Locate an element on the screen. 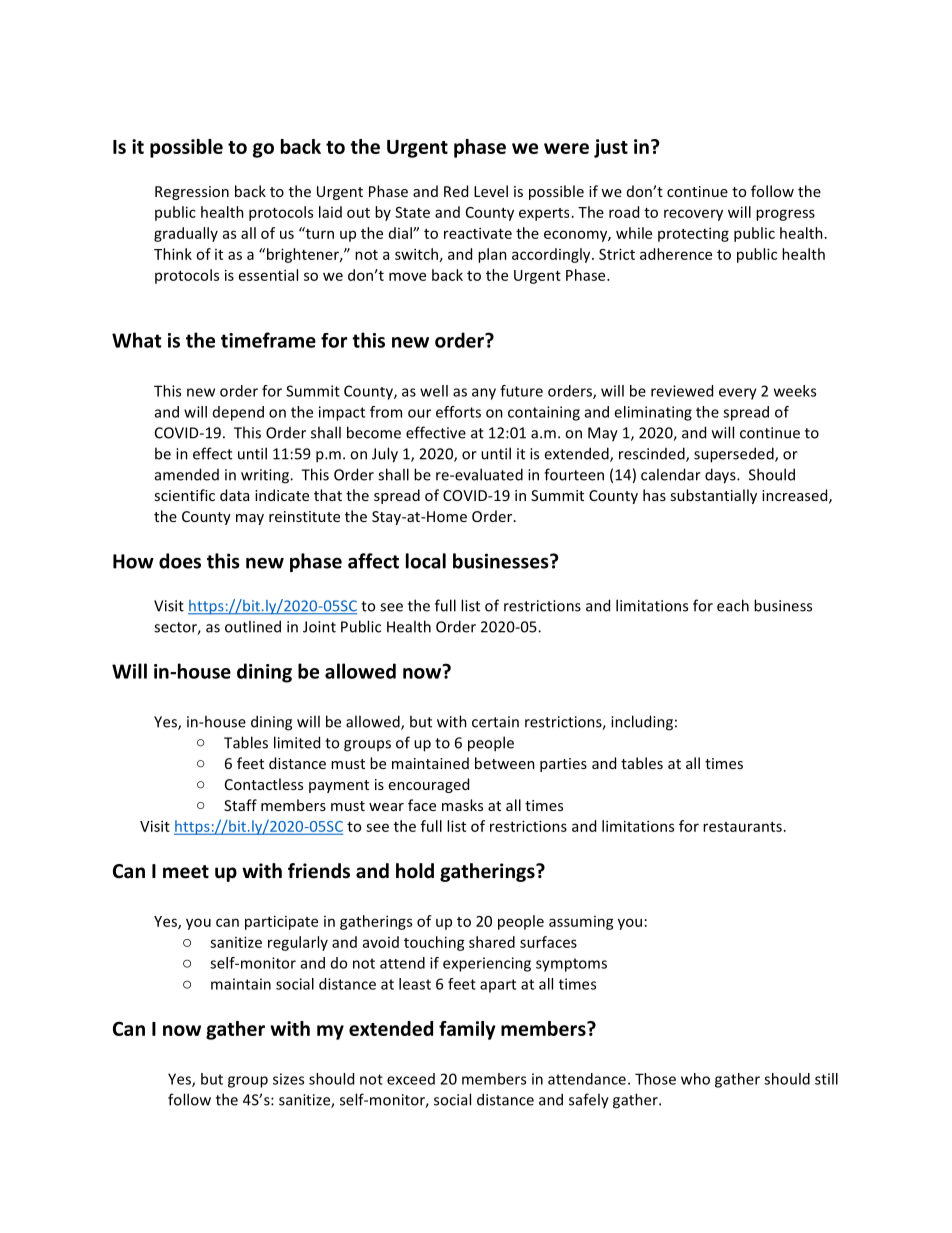  each is located at coordinates (733, 605).
